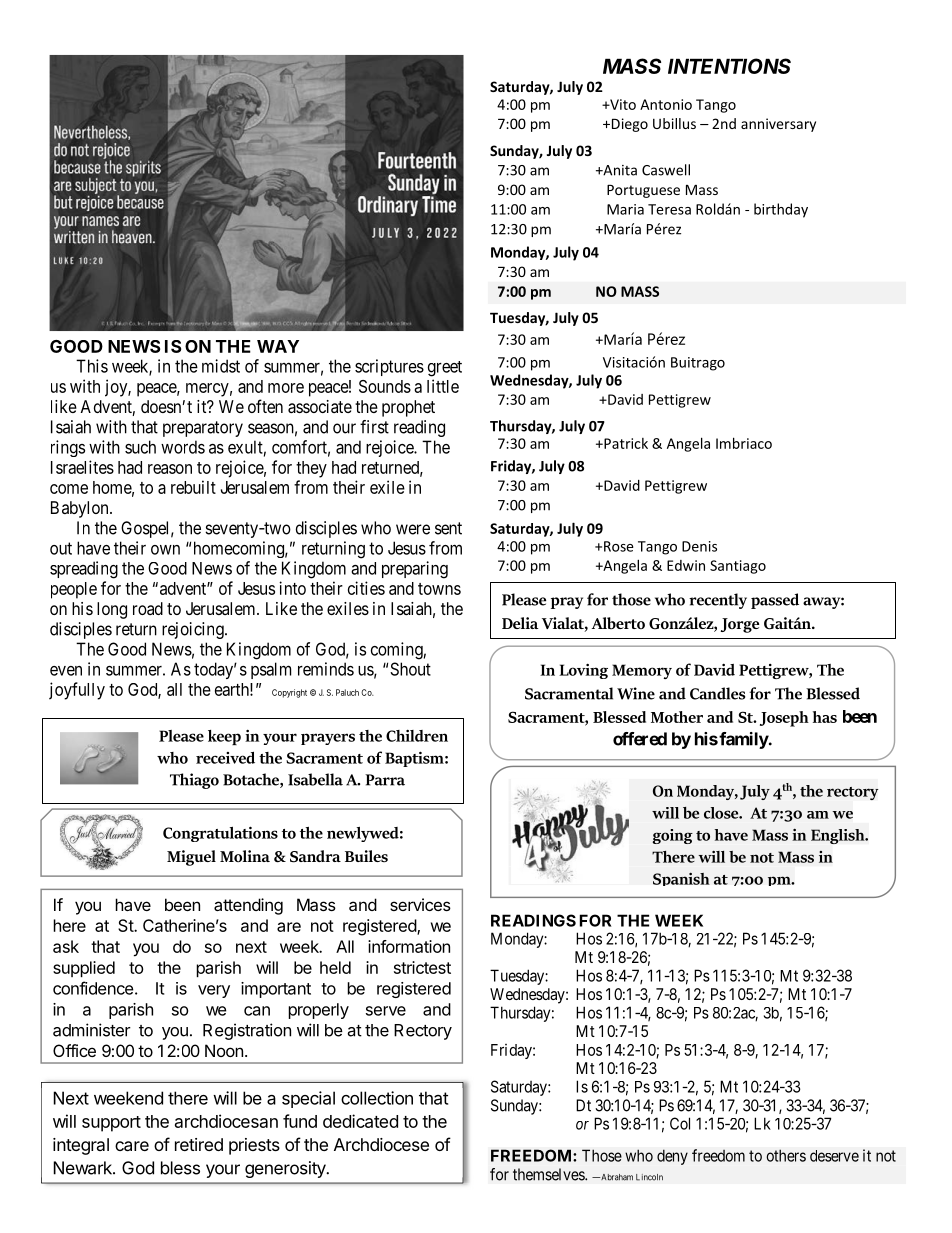  I want to click on Vito, so click(622, 104).
